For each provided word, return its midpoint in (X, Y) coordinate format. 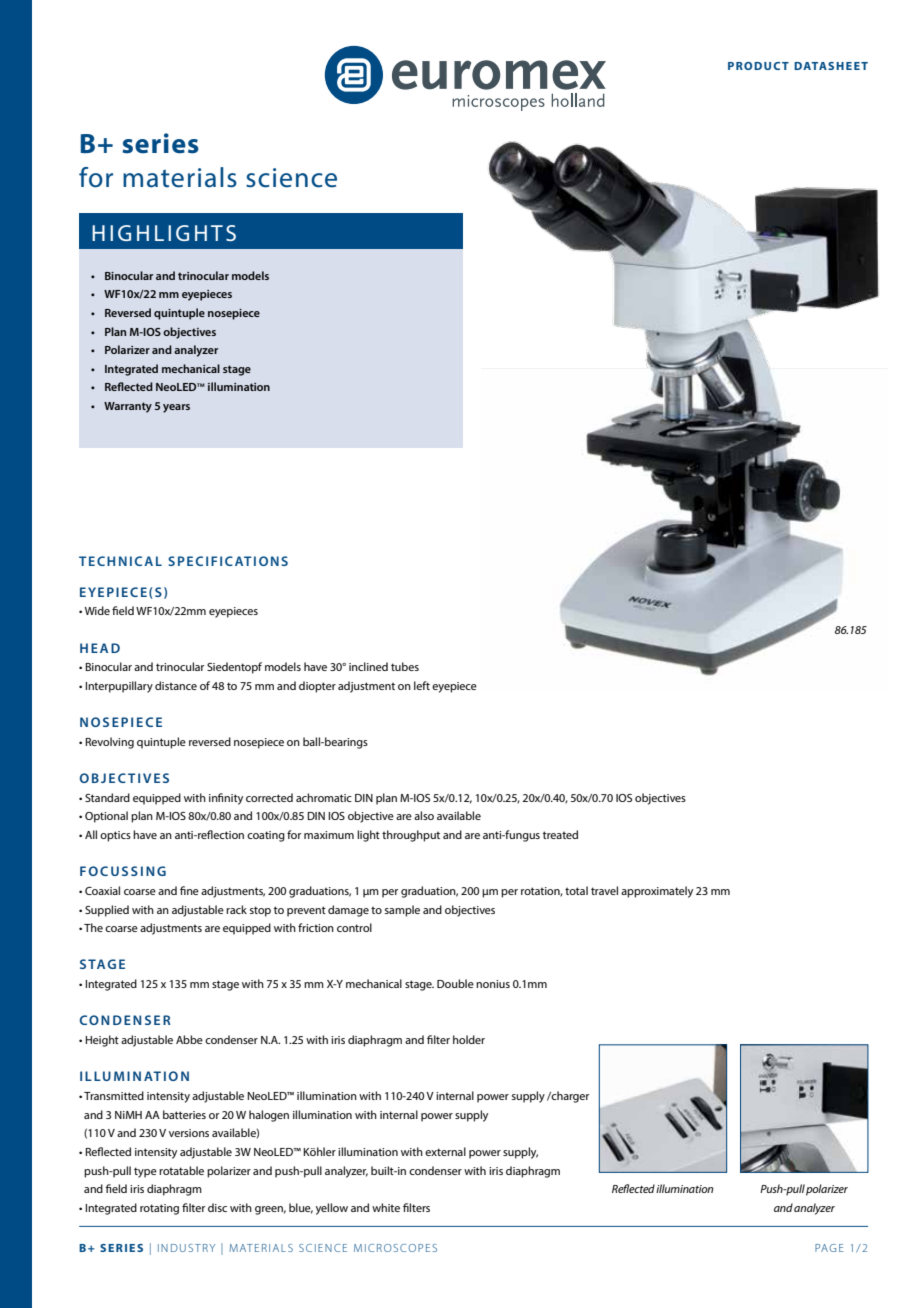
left (422, 685)
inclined (368, 666)
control (354, 927)
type (145, 1172)
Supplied (107, 911)
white (386, 1207)
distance (176, 685)
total (576, 890)
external (445, 1151)
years (176, 408)
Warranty (128, 407)
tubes (405, 666)
